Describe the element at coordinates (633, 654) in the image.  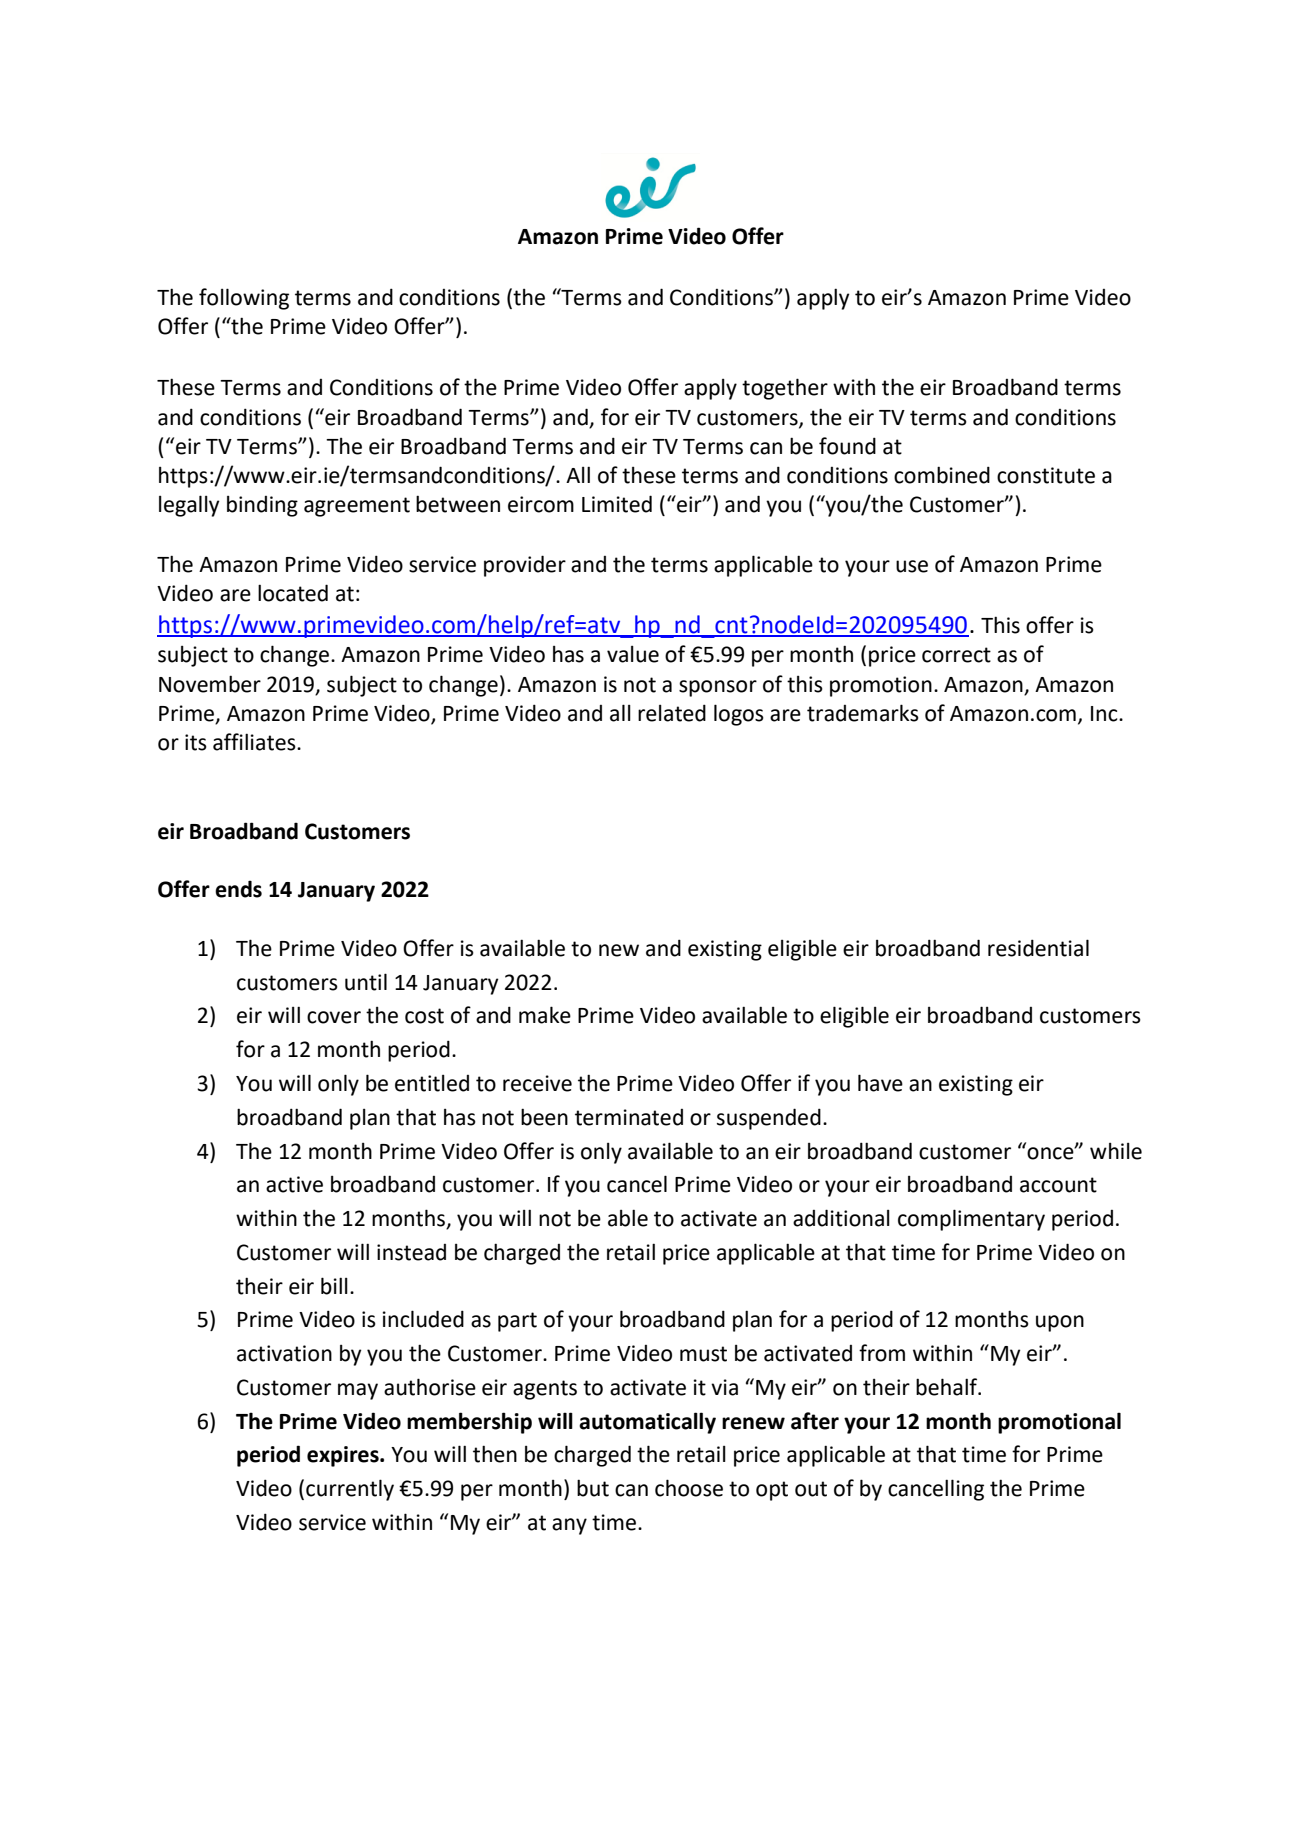
I see `value` at that location.
